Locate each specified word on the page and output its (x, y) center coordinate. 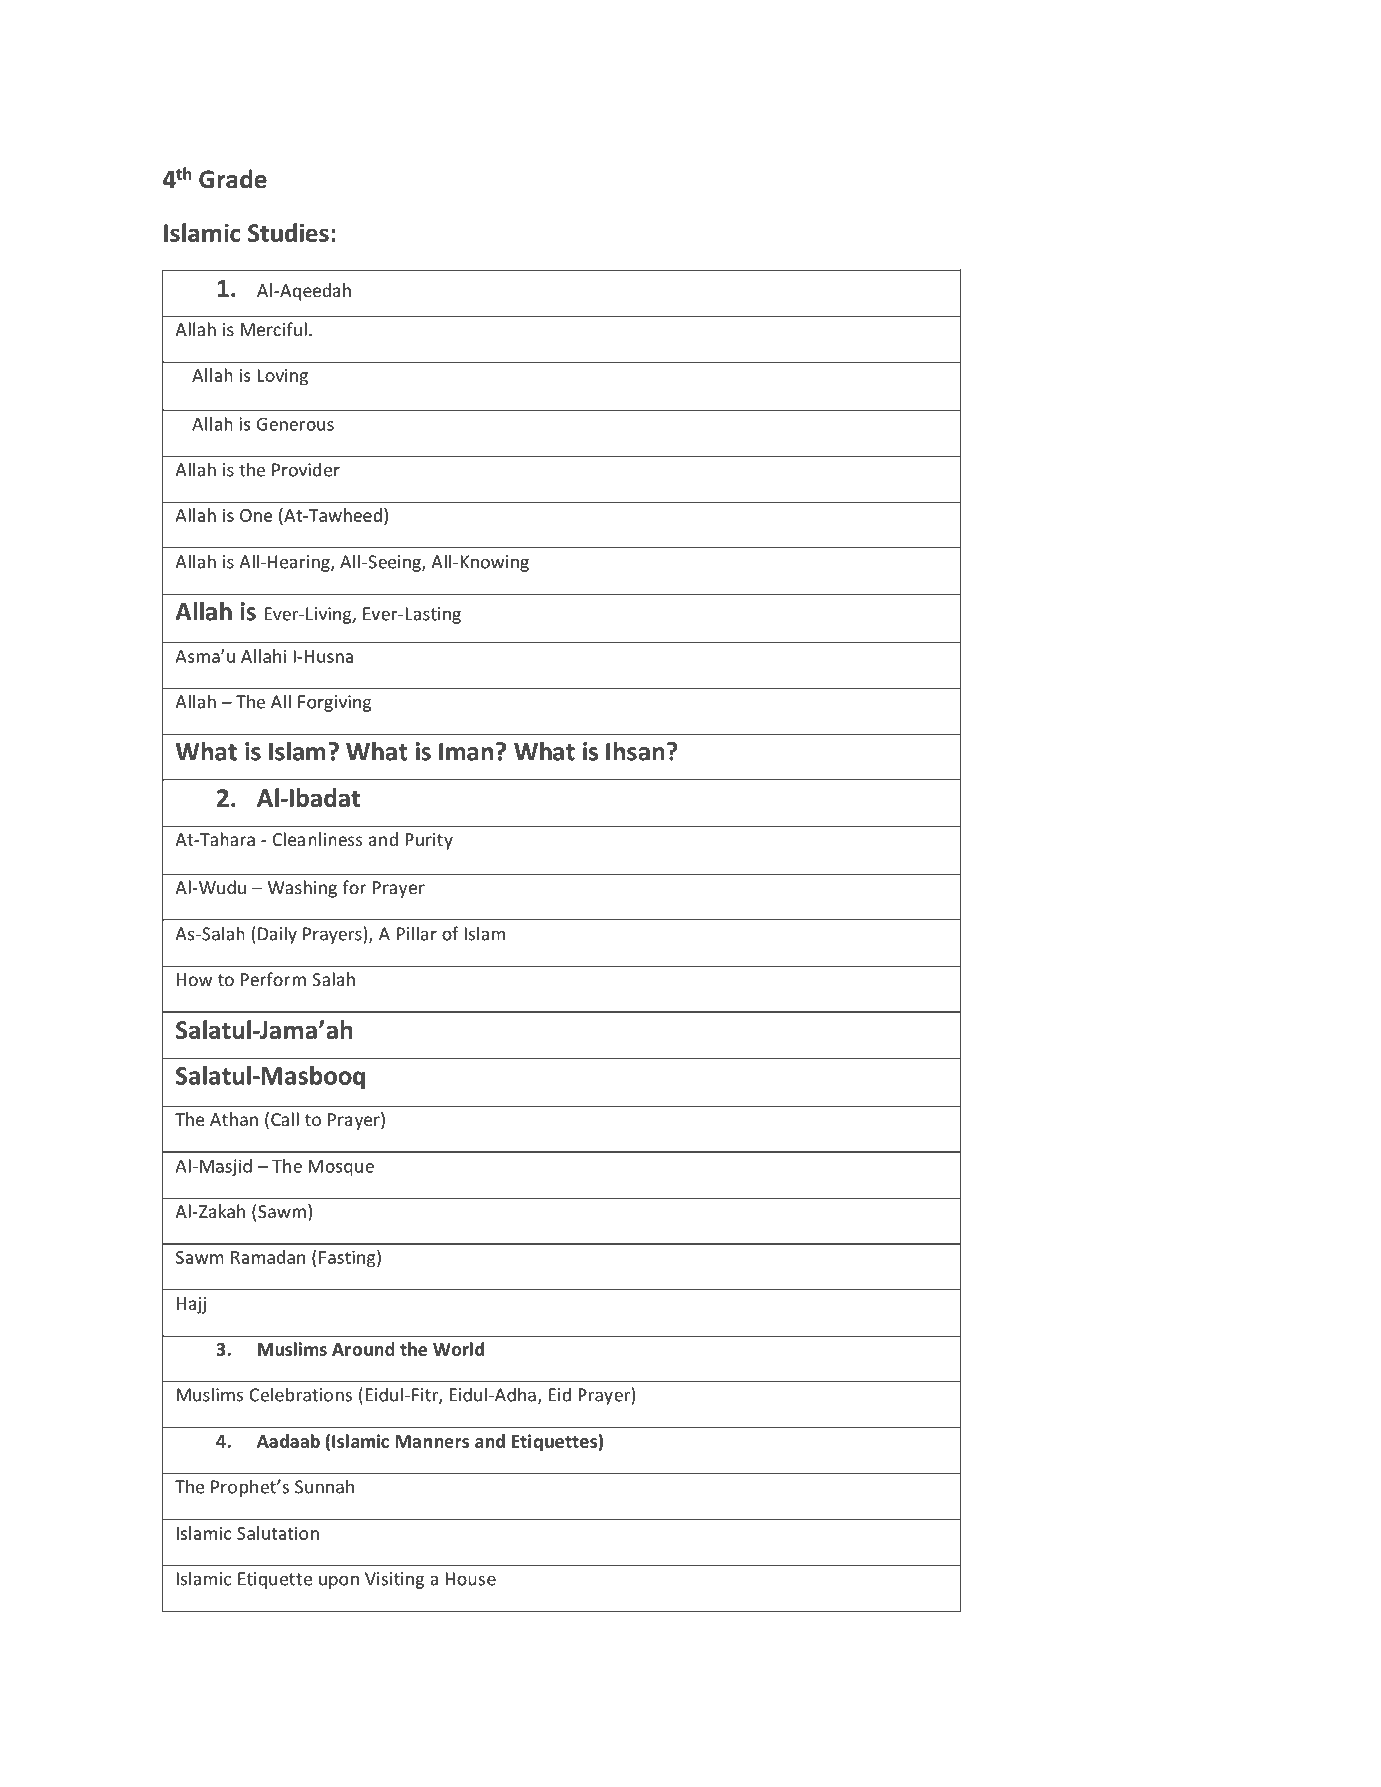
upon (339, 1582)
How (194, 979)
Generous (295, 424)
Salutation (278, 1533)
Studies (288, 232)
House (470, 1579)
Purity (429, 841)
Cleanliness (318, 839)
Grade (233, 179)
